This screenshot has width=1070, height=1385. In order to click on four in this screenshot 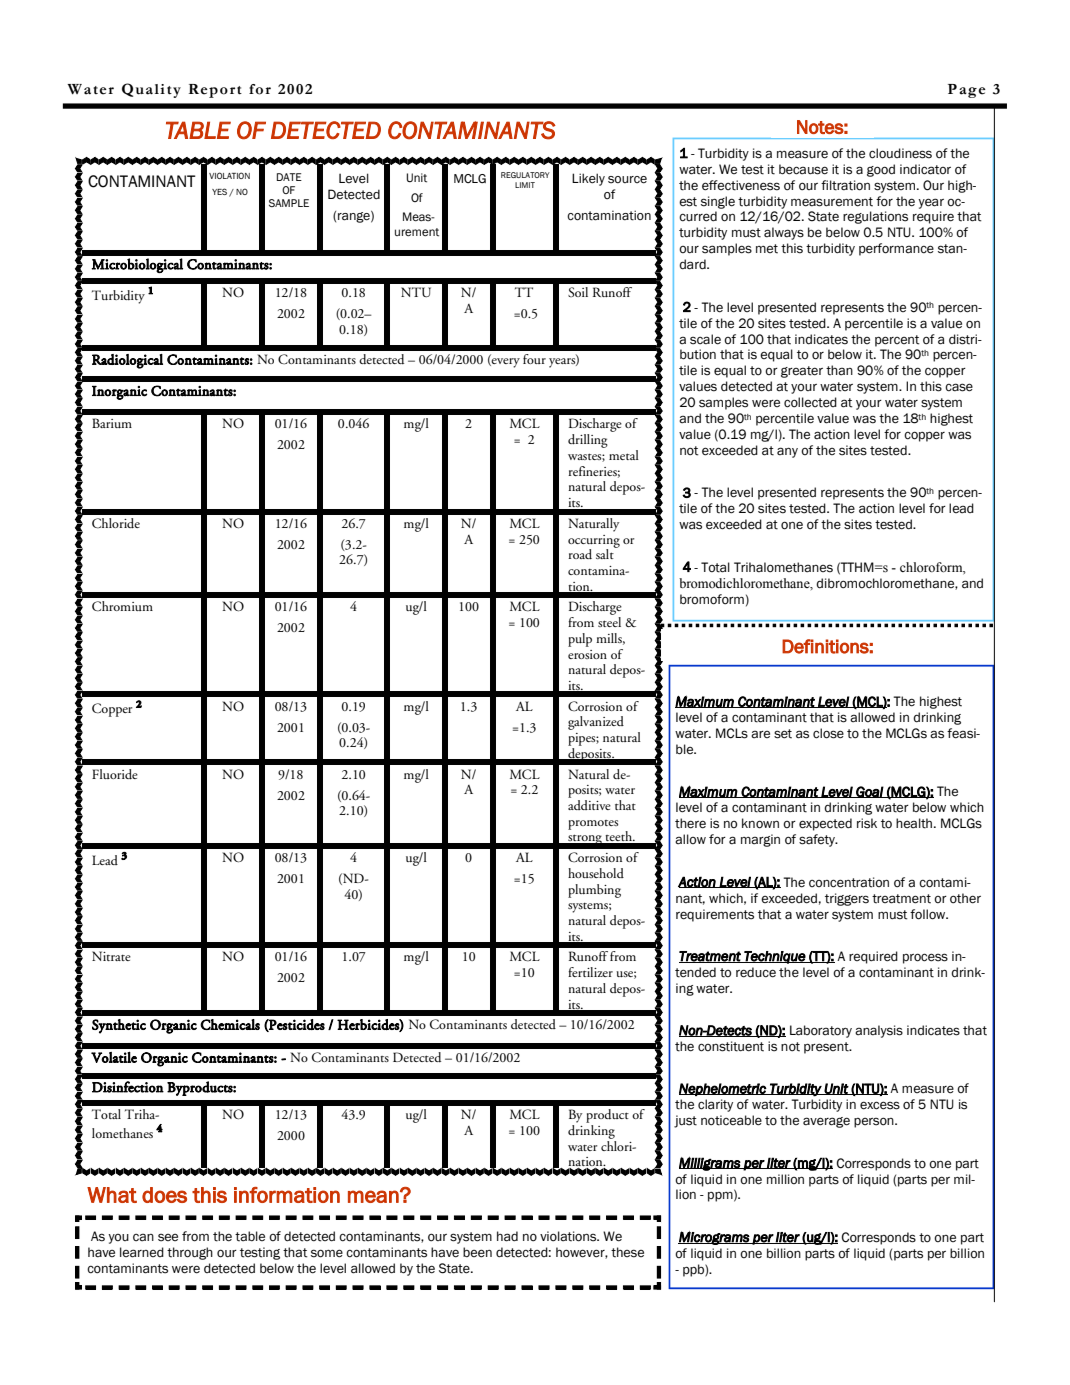, I will do `click(534, 359)`.
